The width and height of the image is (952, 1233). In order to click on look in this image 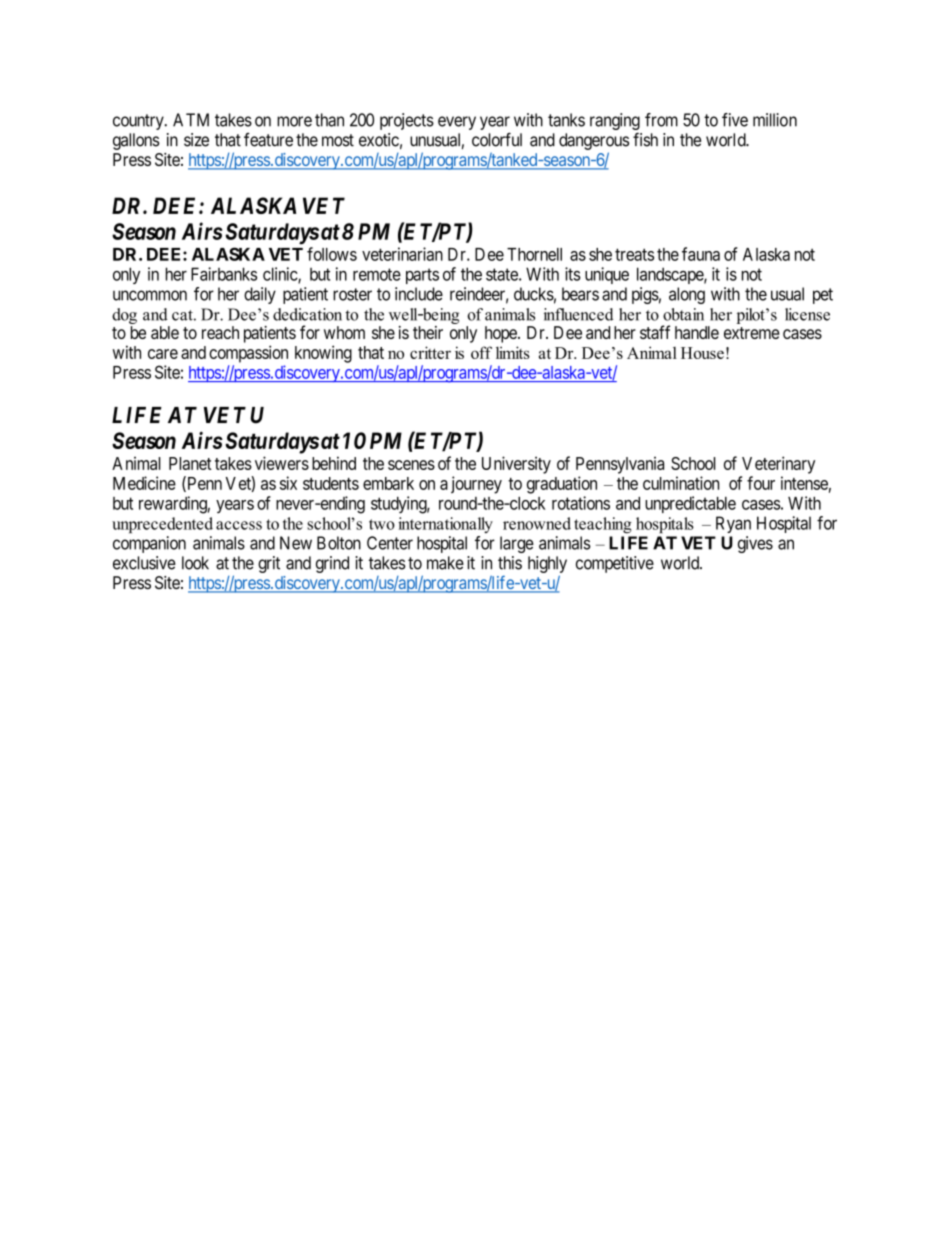, I will do `click(195, 563)`.
